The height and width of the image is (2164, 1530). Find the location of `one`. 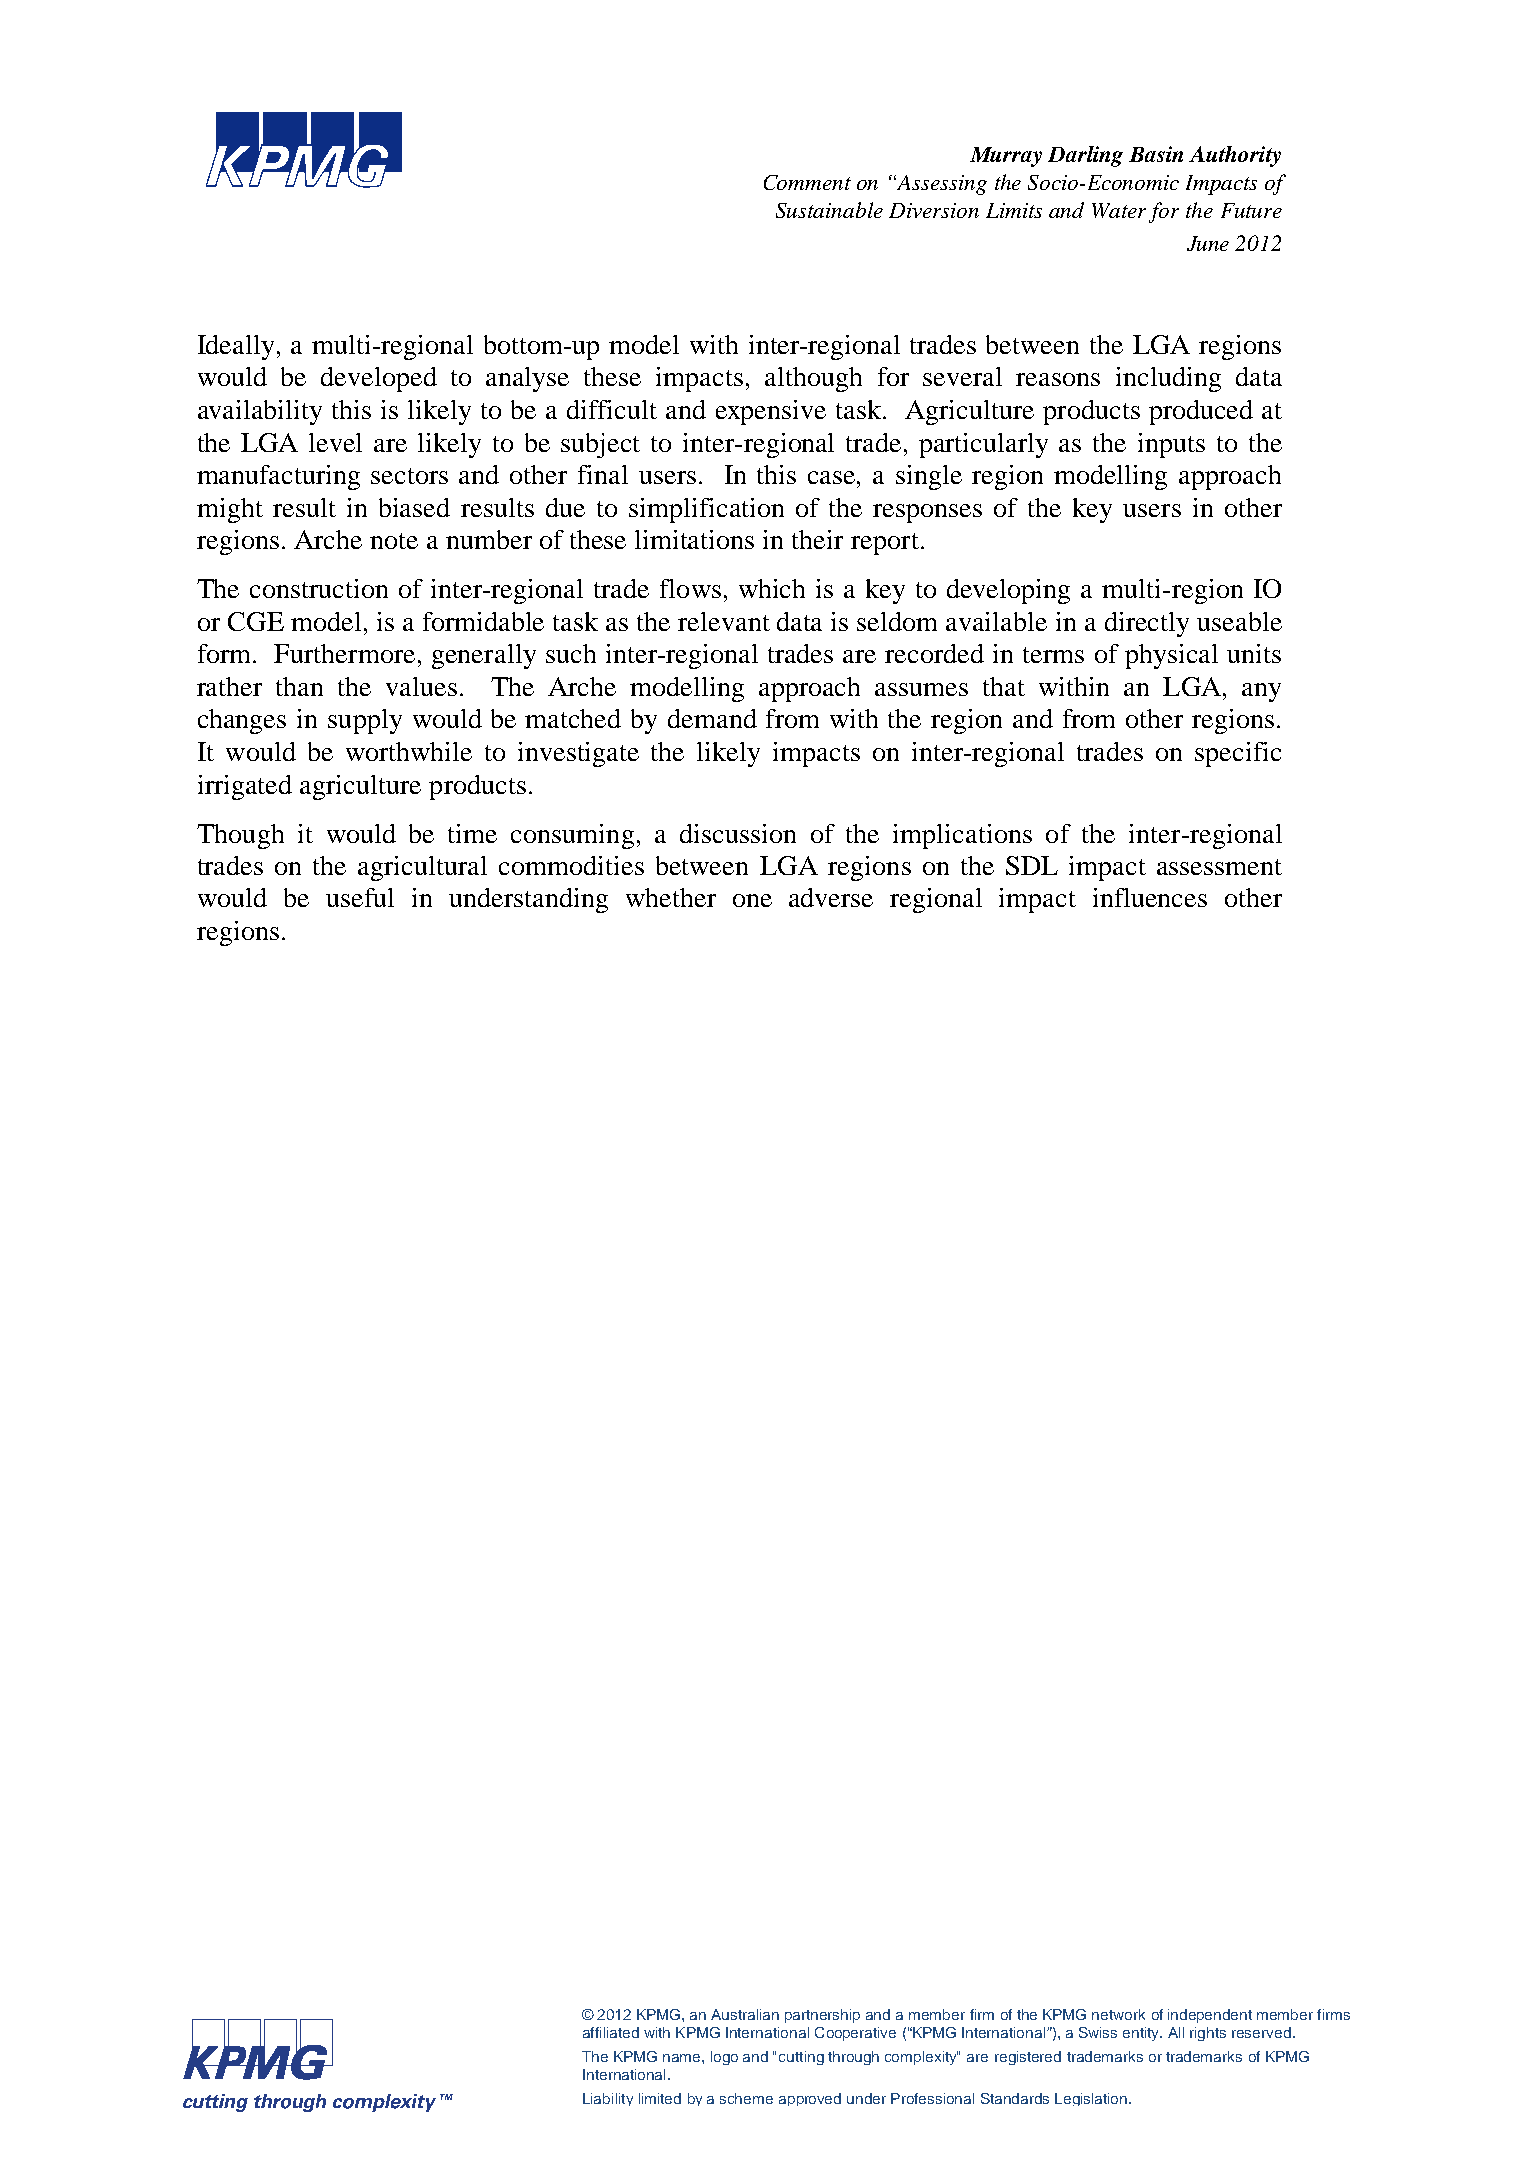

one is located at coordinates (752, 900).
